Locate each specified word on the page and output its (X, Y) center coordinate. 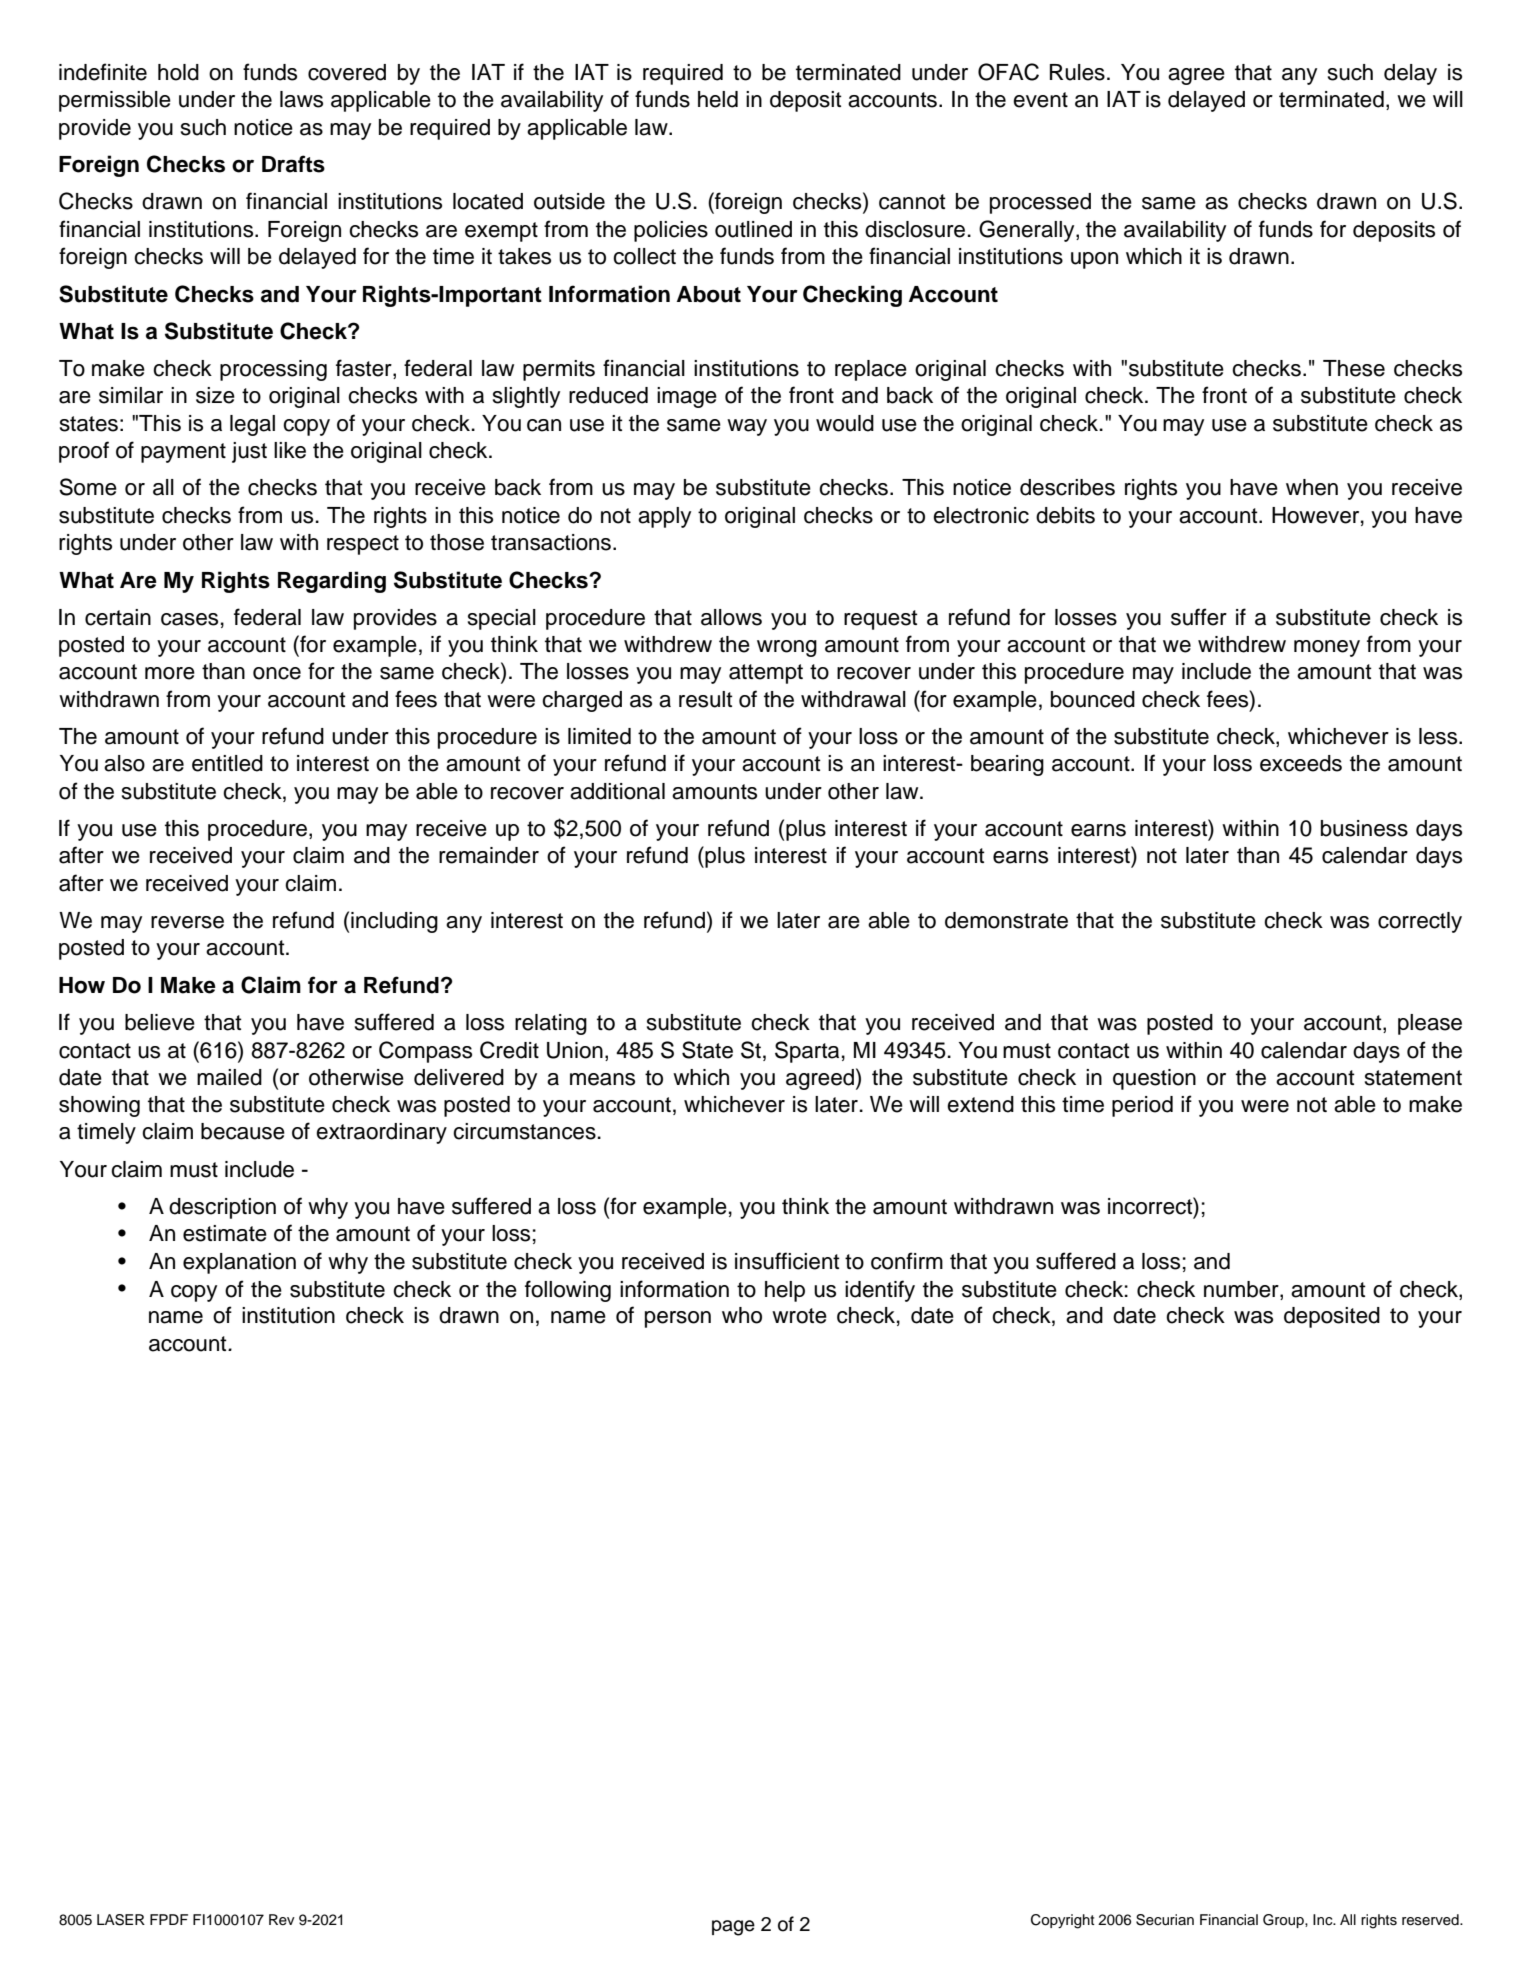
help (785, 1291)
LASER (121, 1920)
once (277, 673)
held (718, 99)
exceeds (1301, 763)
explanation (239, 1263)
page (733, 1928)
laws (301, 99)
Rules (1077, 72)
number (1242, 1289)
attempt (766, 674)
